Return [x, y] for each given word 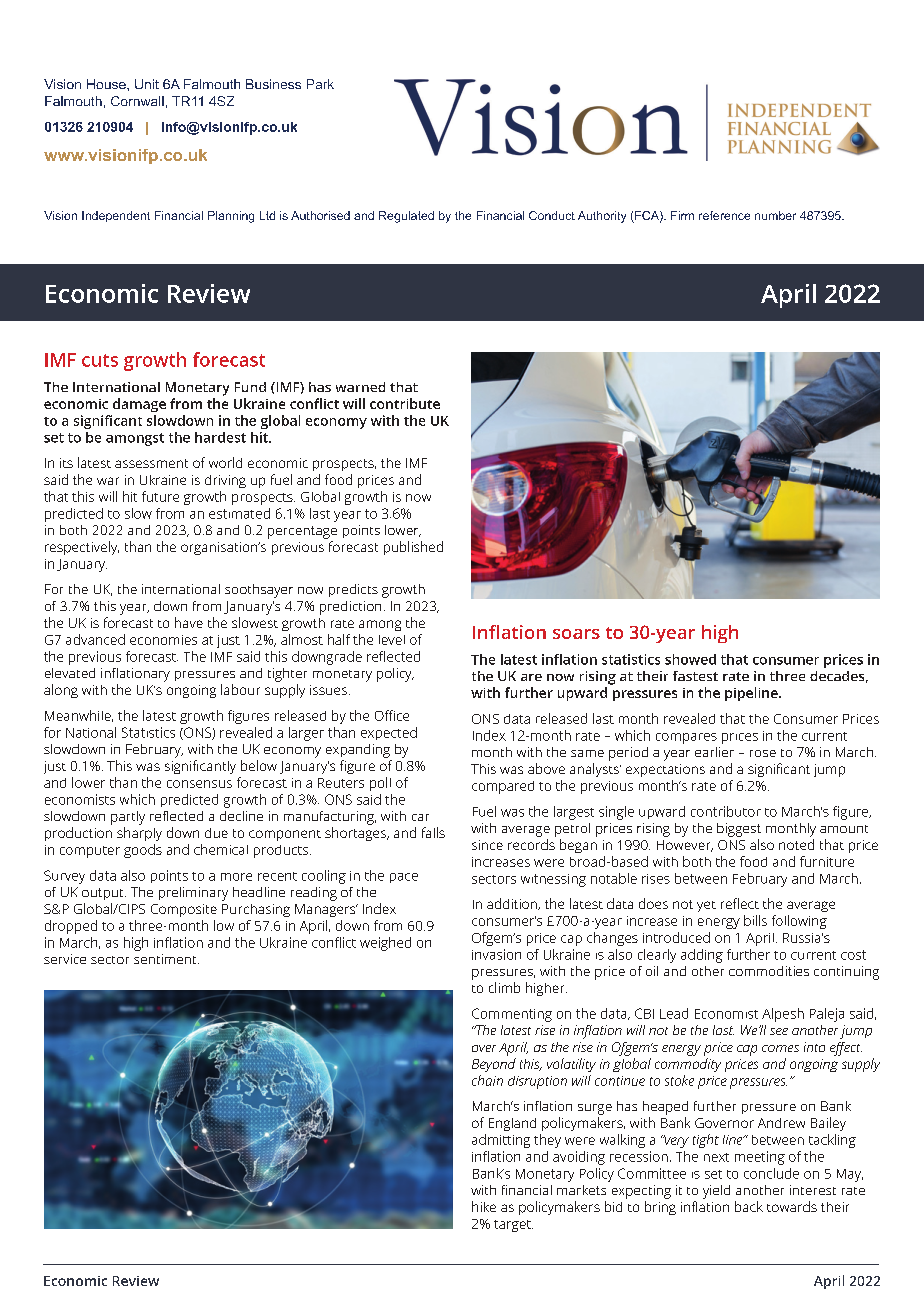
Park [320, 84]
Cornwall [137, 101]
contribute [405, 403]
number [775, 215]
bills [755, 920]
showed [690, 659]
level [392, 640]
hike [484, 1206]
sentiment [166, 959]
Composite [184, 910]
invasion [496, 954]
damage [139, 405]
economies [163, 640]
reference [724, 215]
